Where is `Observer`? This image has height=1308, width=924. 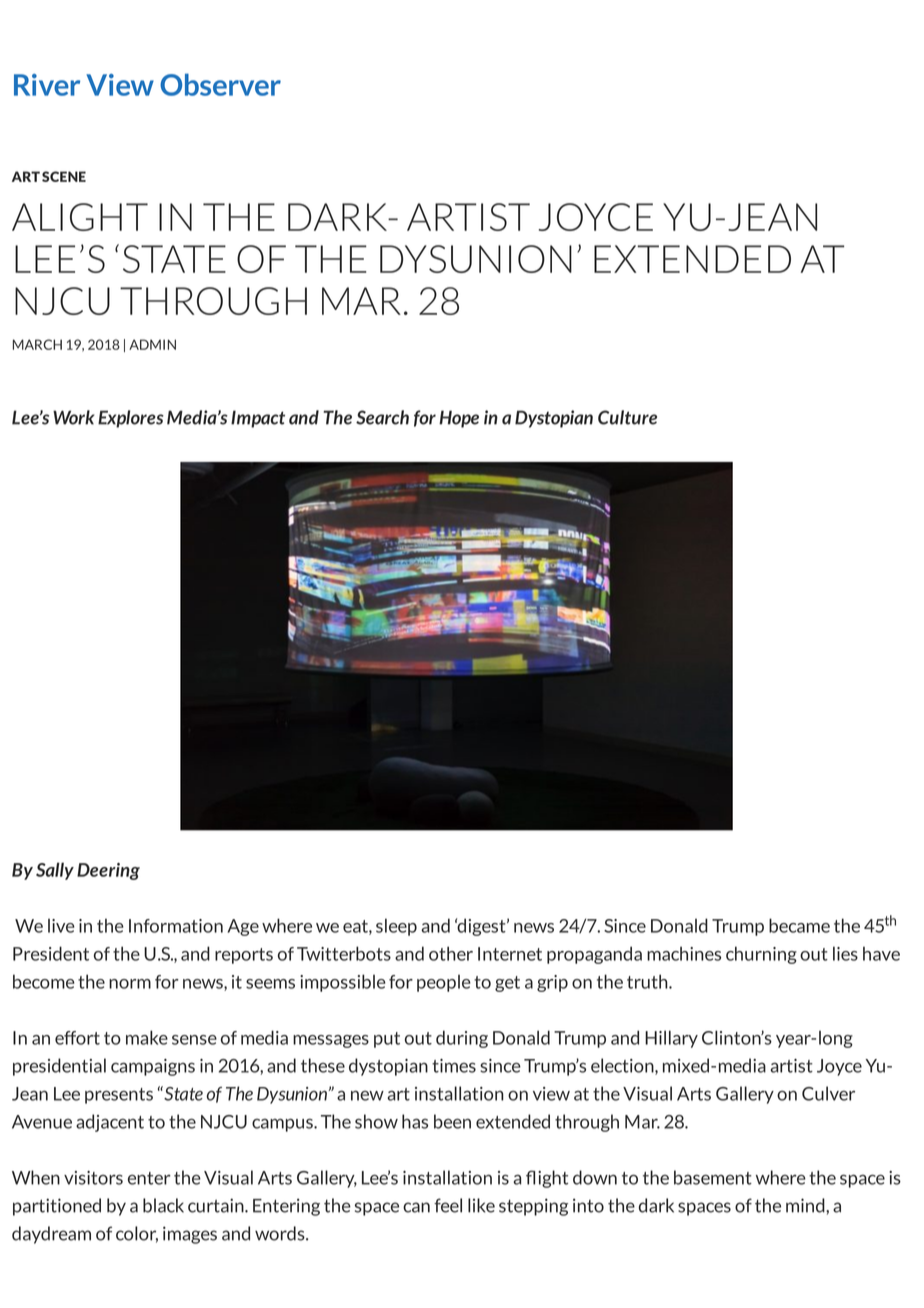 Observer is located at coordinates (220, 84).
